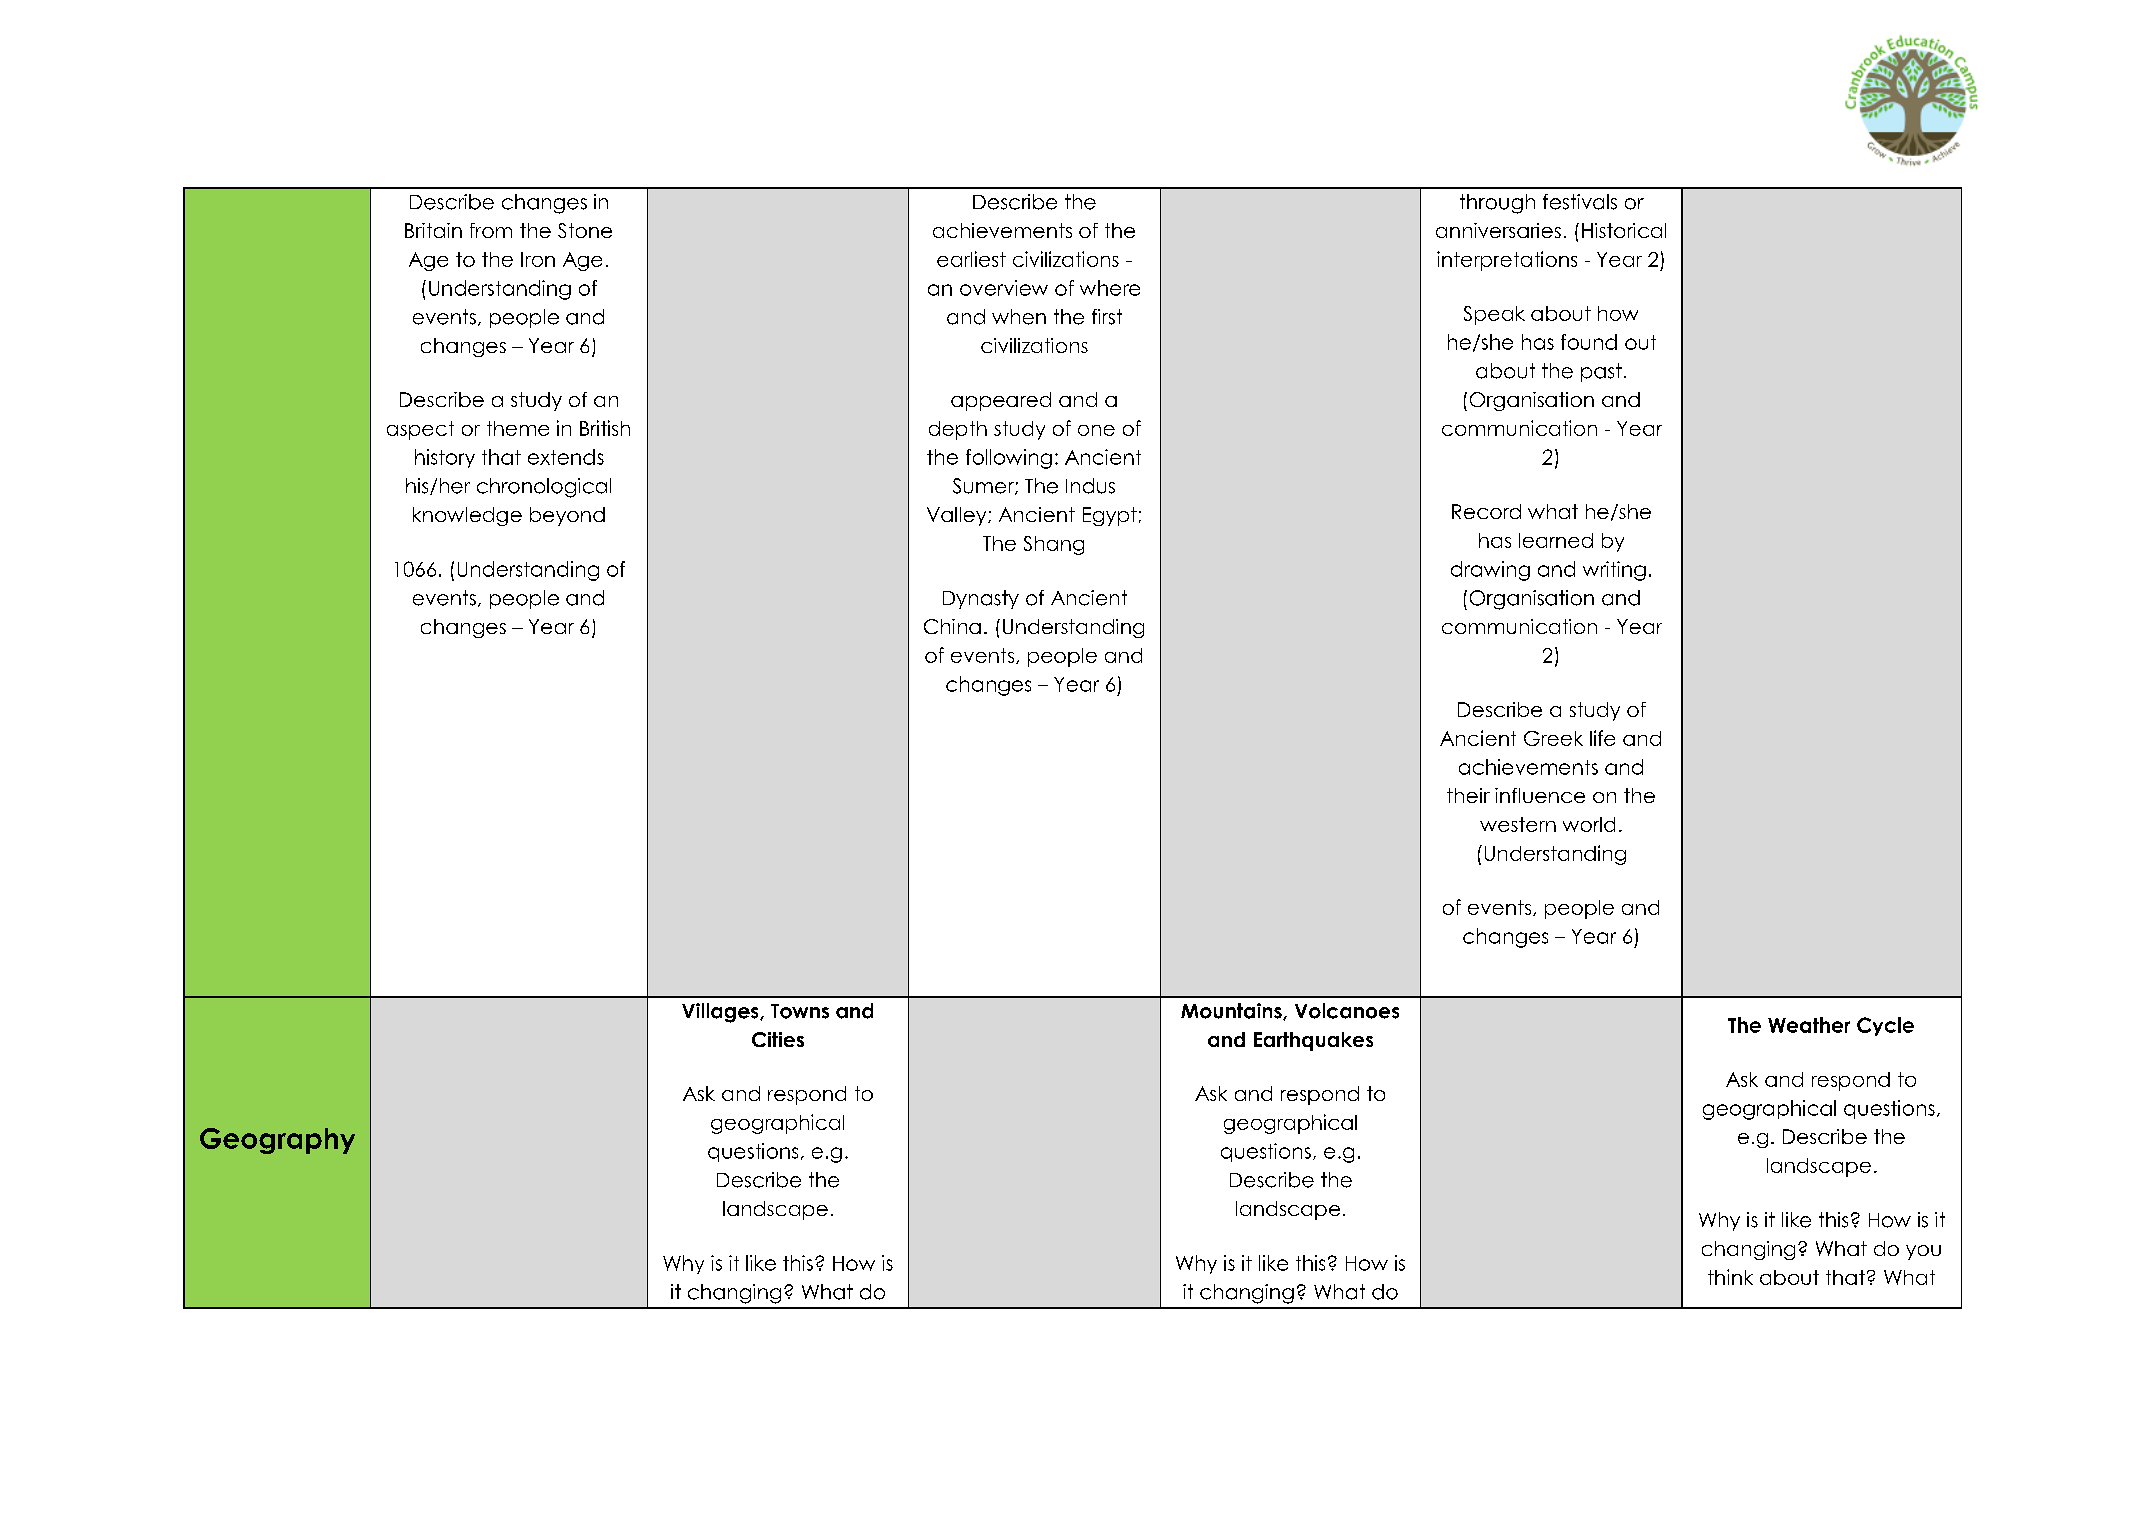 The image size is (2145, 1517). What do you see at coordinates (721, 1013) in the document?
I see `Villages` at bounding box center [721, 1013].
